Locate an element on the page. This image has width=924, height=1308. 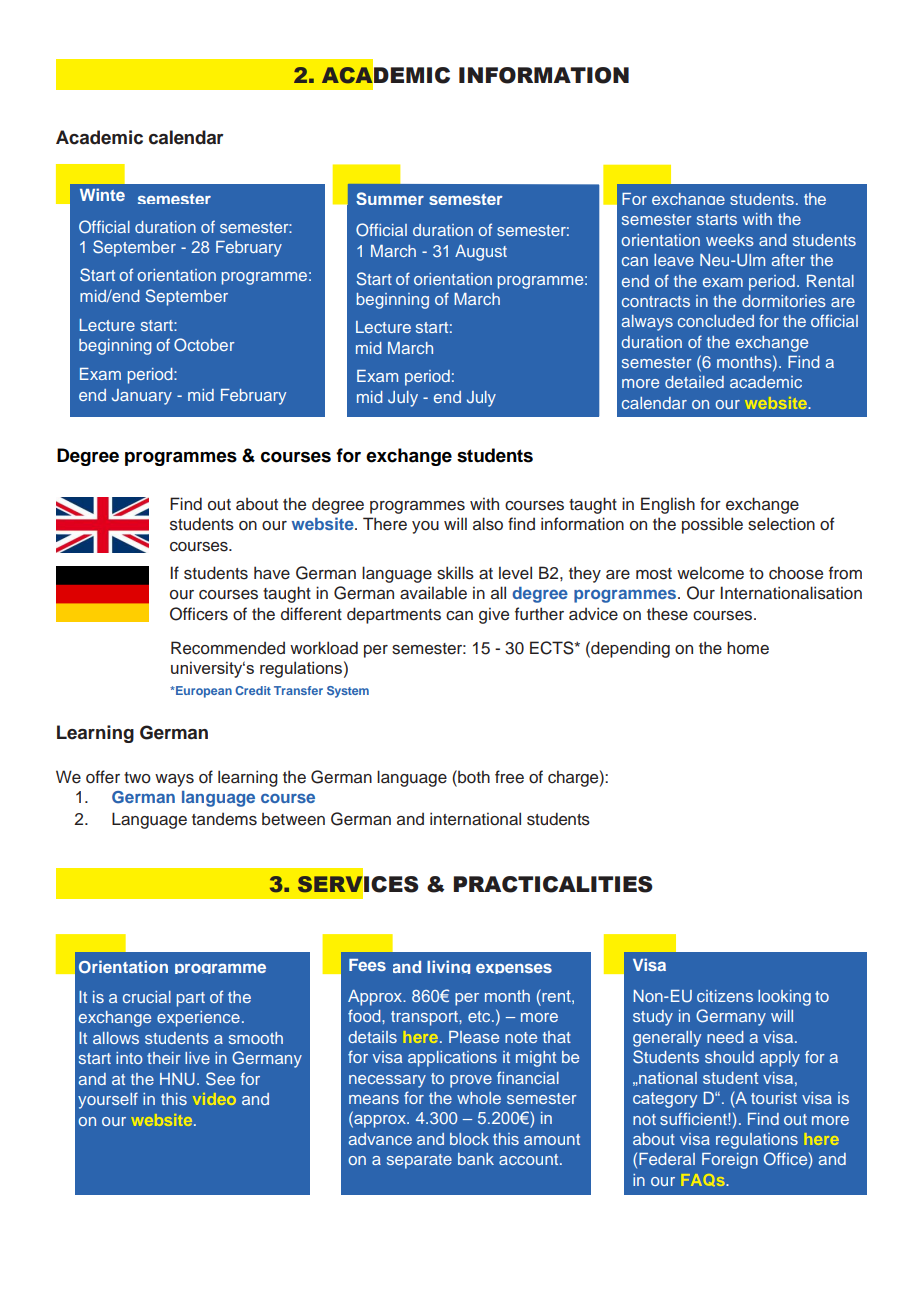
give is located at coordinates (494, 615).
